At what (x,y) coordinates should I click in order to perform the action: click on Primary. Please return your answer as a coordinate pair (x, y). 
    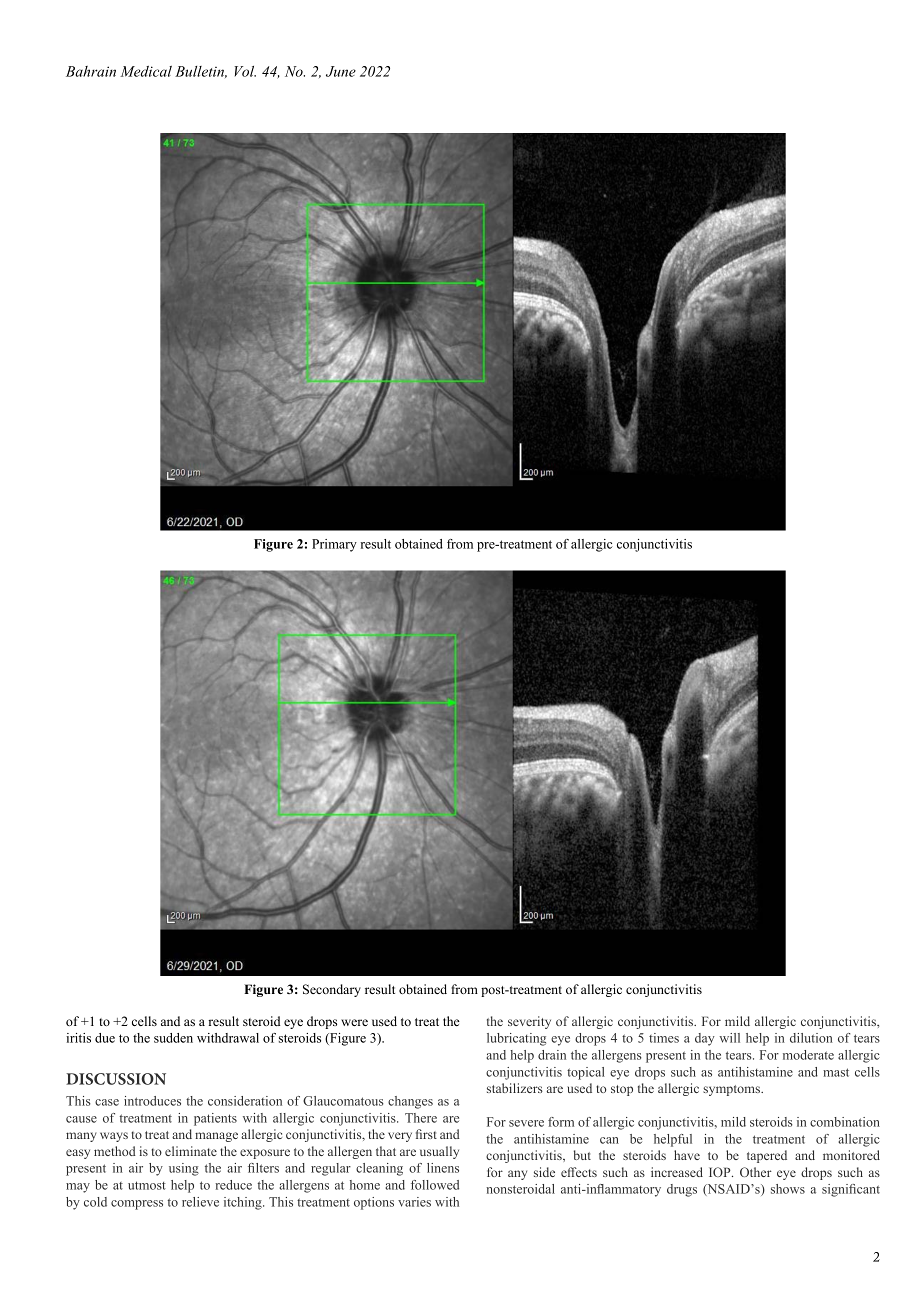
    Looking at the image, I should click on (334, 545).
